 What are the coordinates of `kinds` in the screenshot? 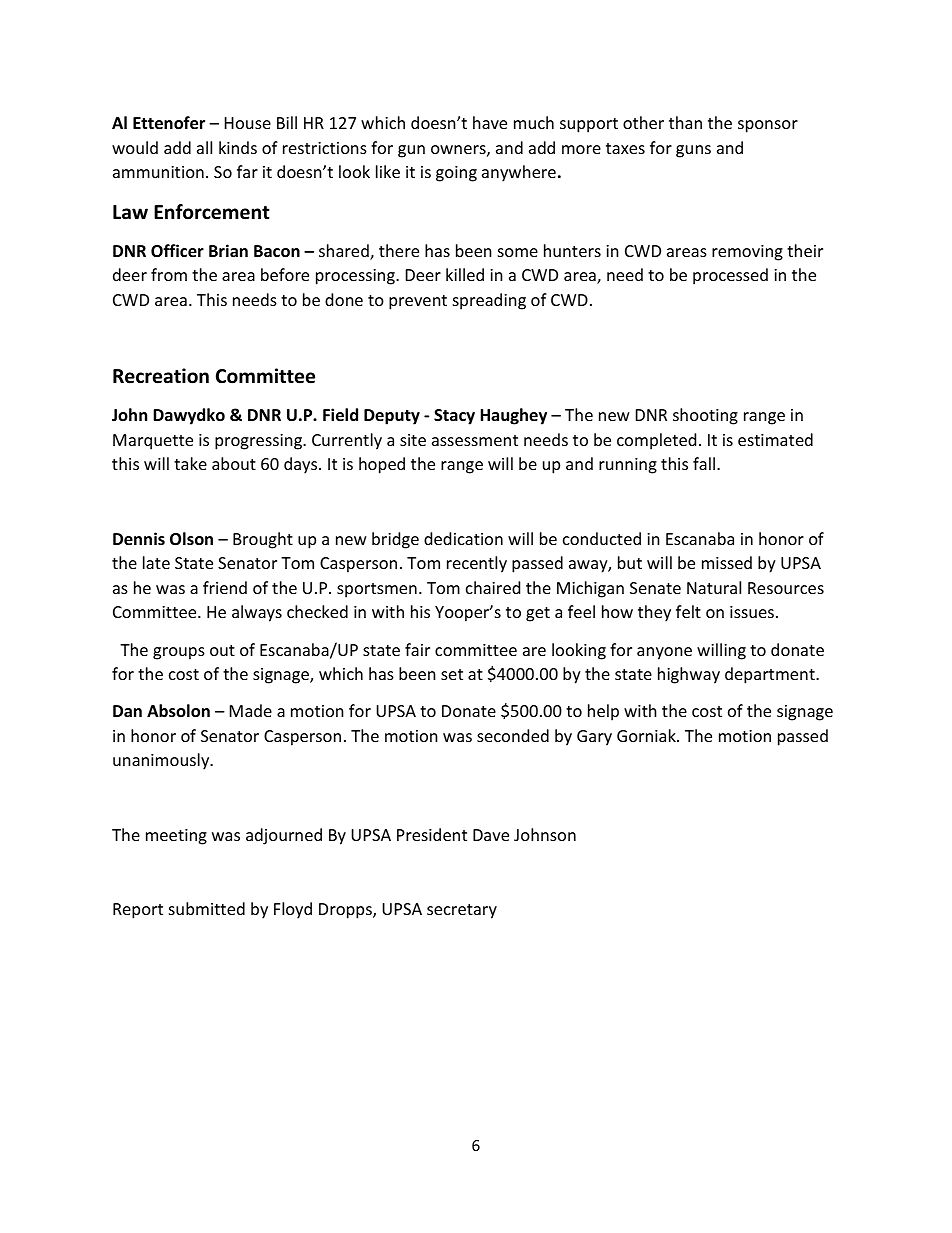 It's located at (238, 147).
